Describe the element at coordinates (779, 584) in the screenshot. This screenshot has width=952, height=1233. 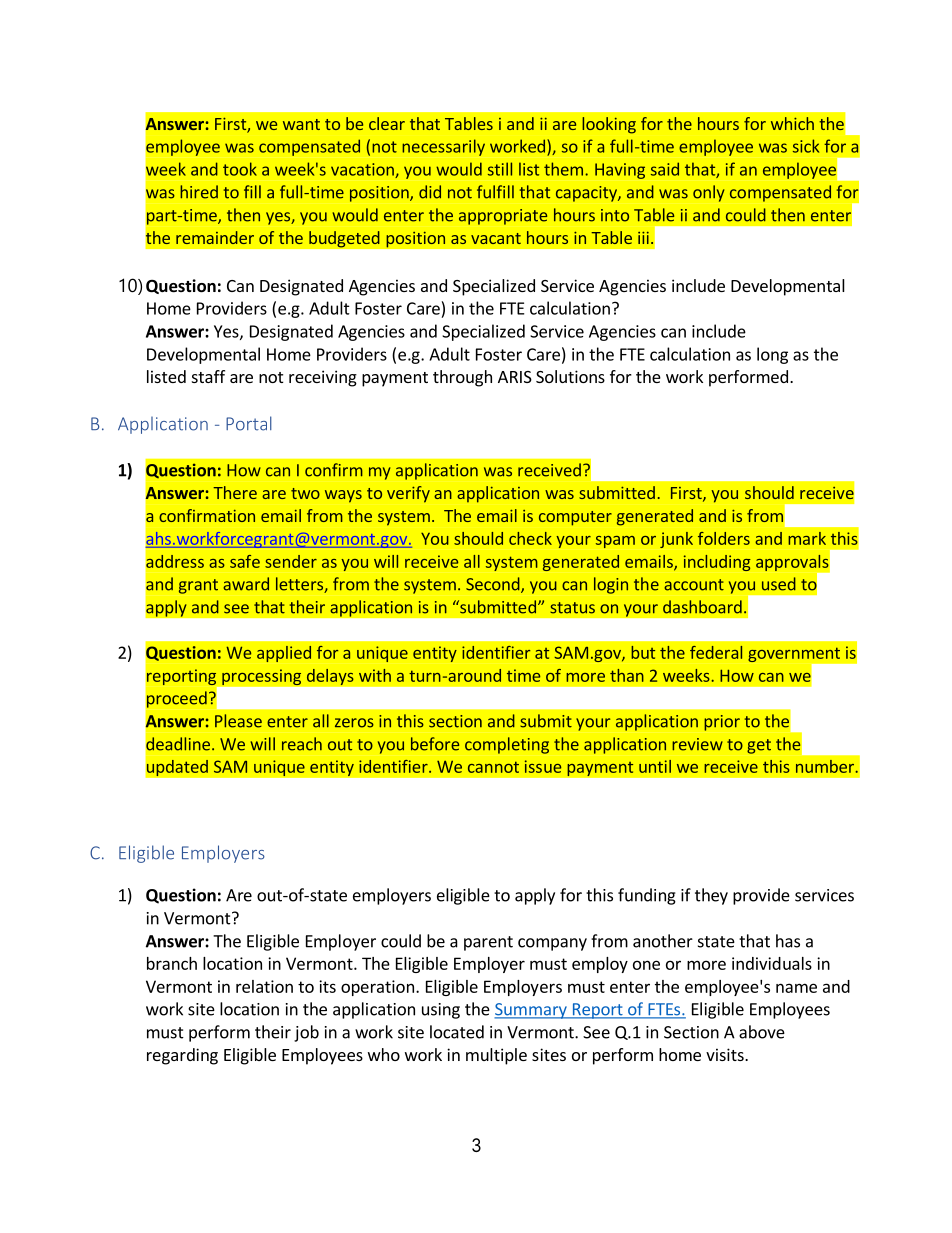
I see `used` at that location.
